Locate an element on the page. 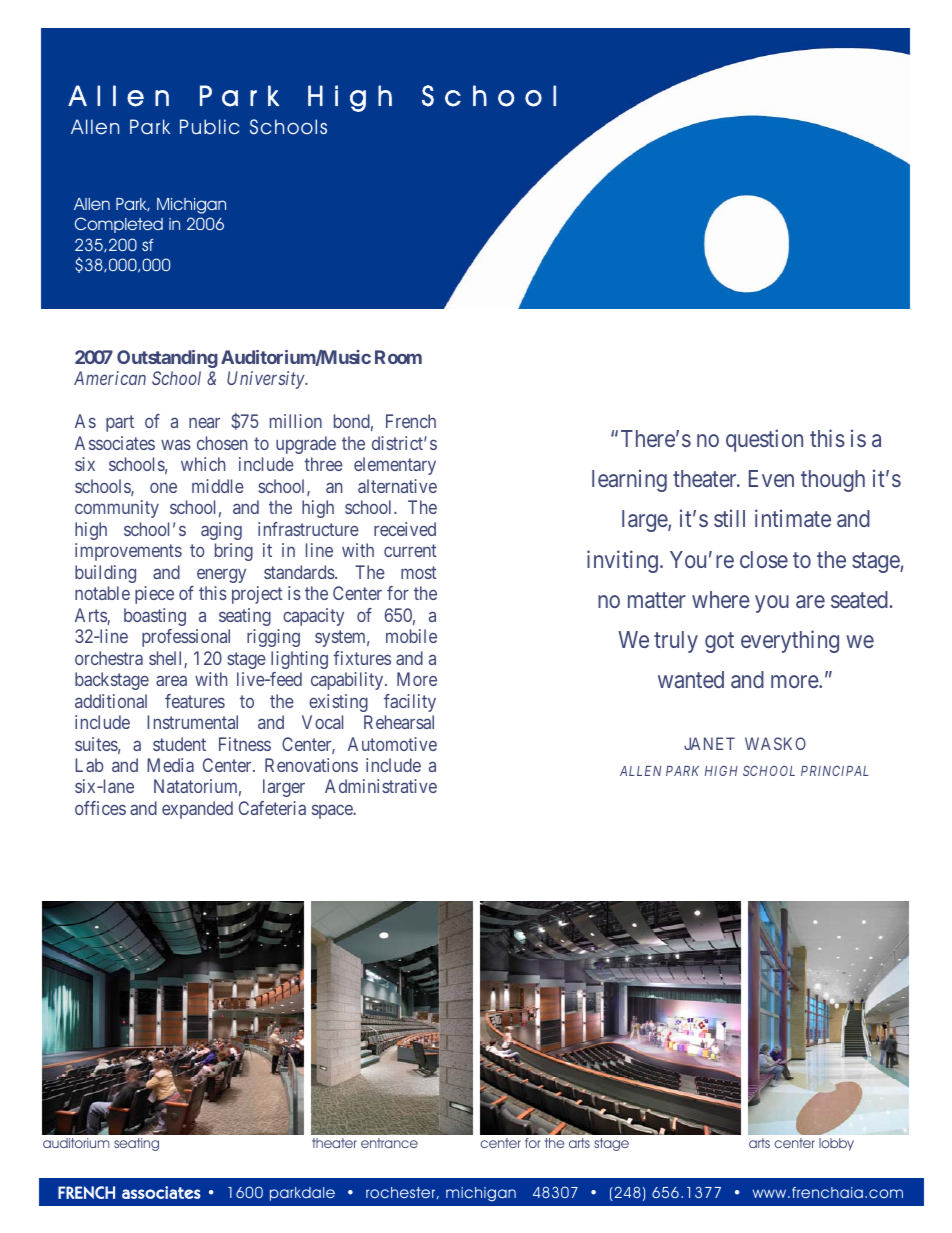 This page has width=952, height=1233. PRINCIPAL is located at coordinates (834, 771).
